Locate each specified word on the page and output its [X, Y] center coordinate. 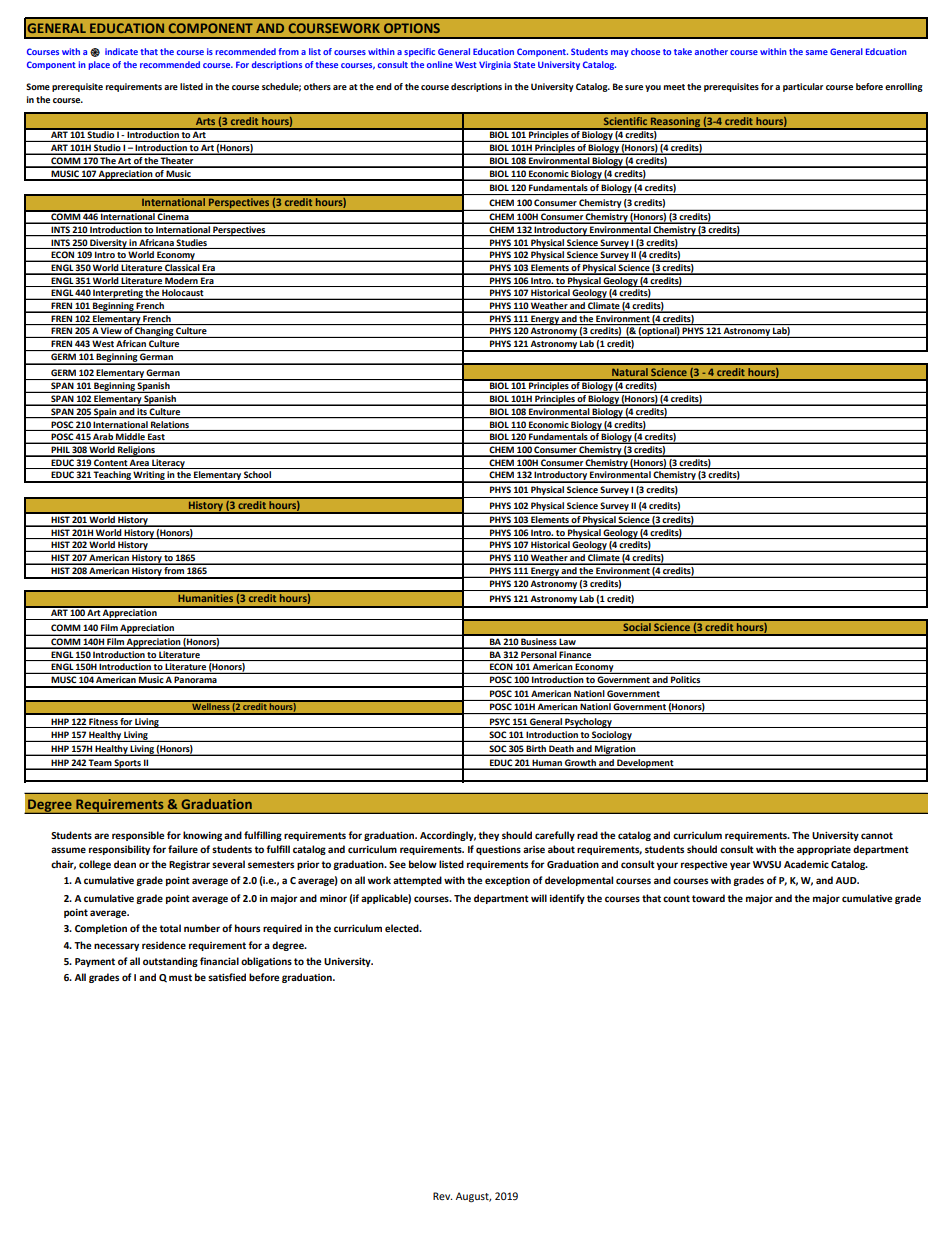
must [180, 977]
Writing [149, 477]
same [817, 52]
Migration [615, 750]
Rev [442, 1196]
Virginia [495, 65]
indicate [121, 51]
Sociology [612, 736]
